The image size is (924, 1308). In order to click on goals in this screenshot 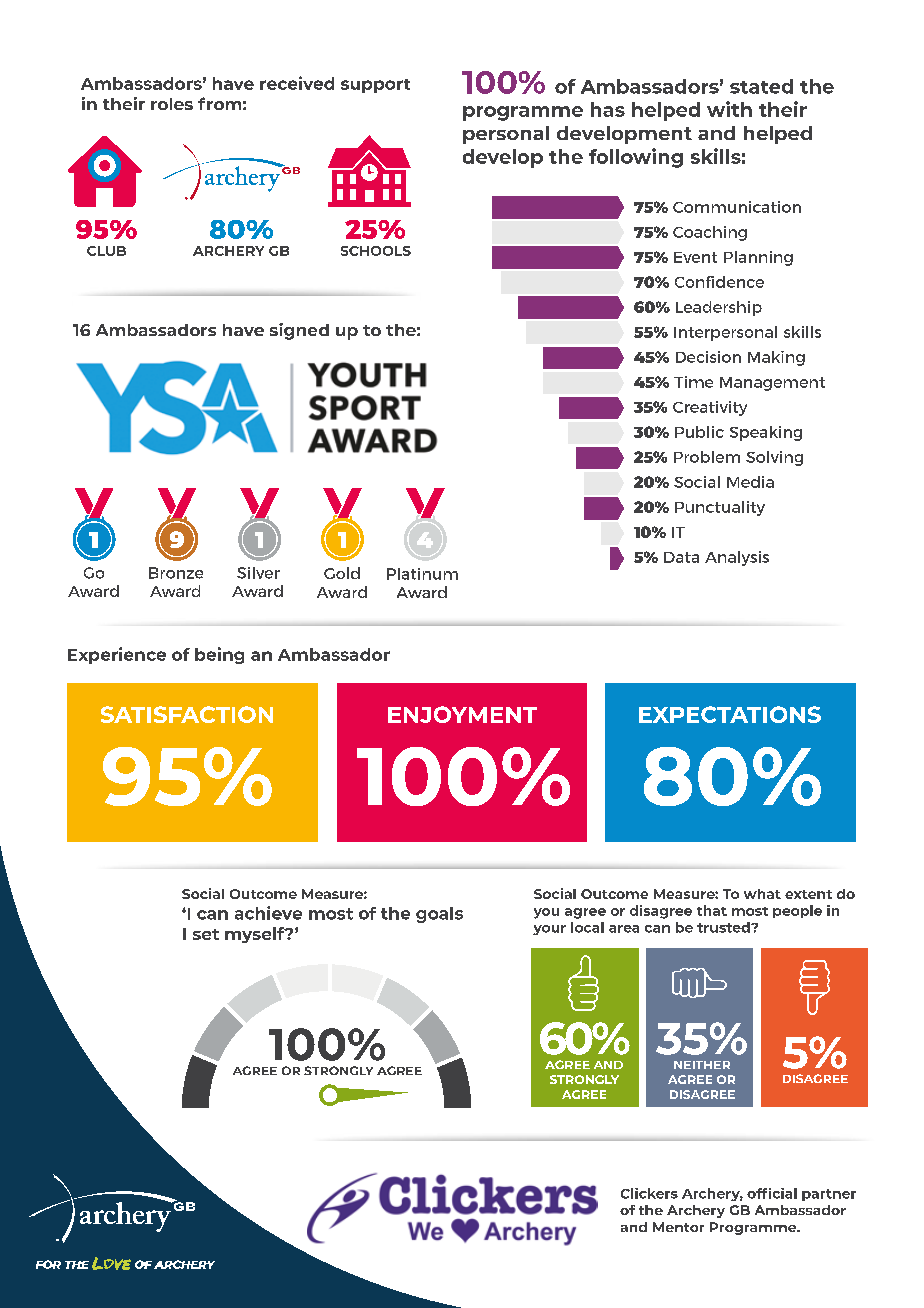, I will do `click(439, 915)`.
